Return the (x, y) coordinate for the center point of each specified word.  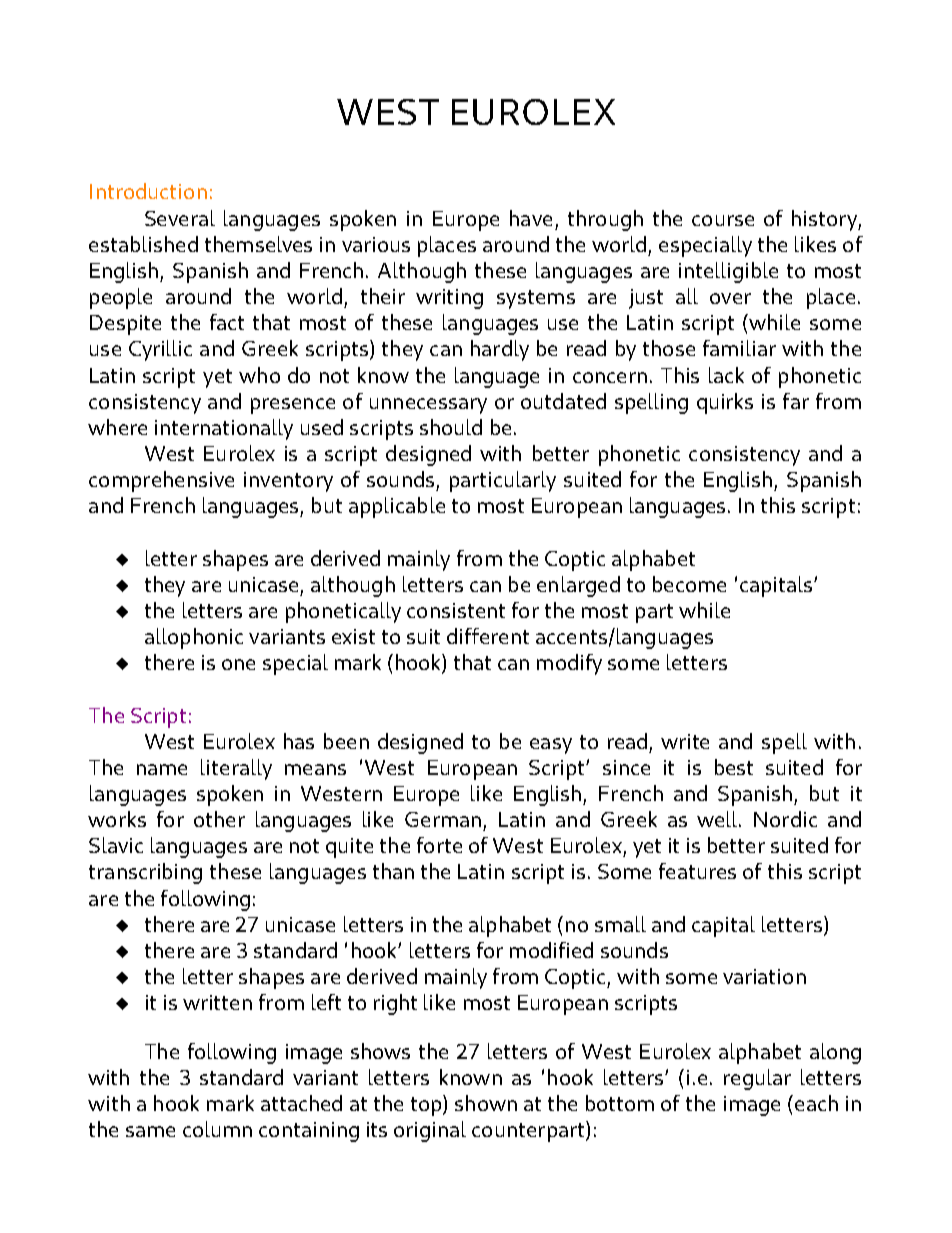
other (219, 819)
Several (180, 218)
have (531, 218)
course (723, 220)
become (689, 584)
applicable (397, 507)
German (443, 819)
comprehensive (161, 481)
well (718, 819)
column (217, 1129)
